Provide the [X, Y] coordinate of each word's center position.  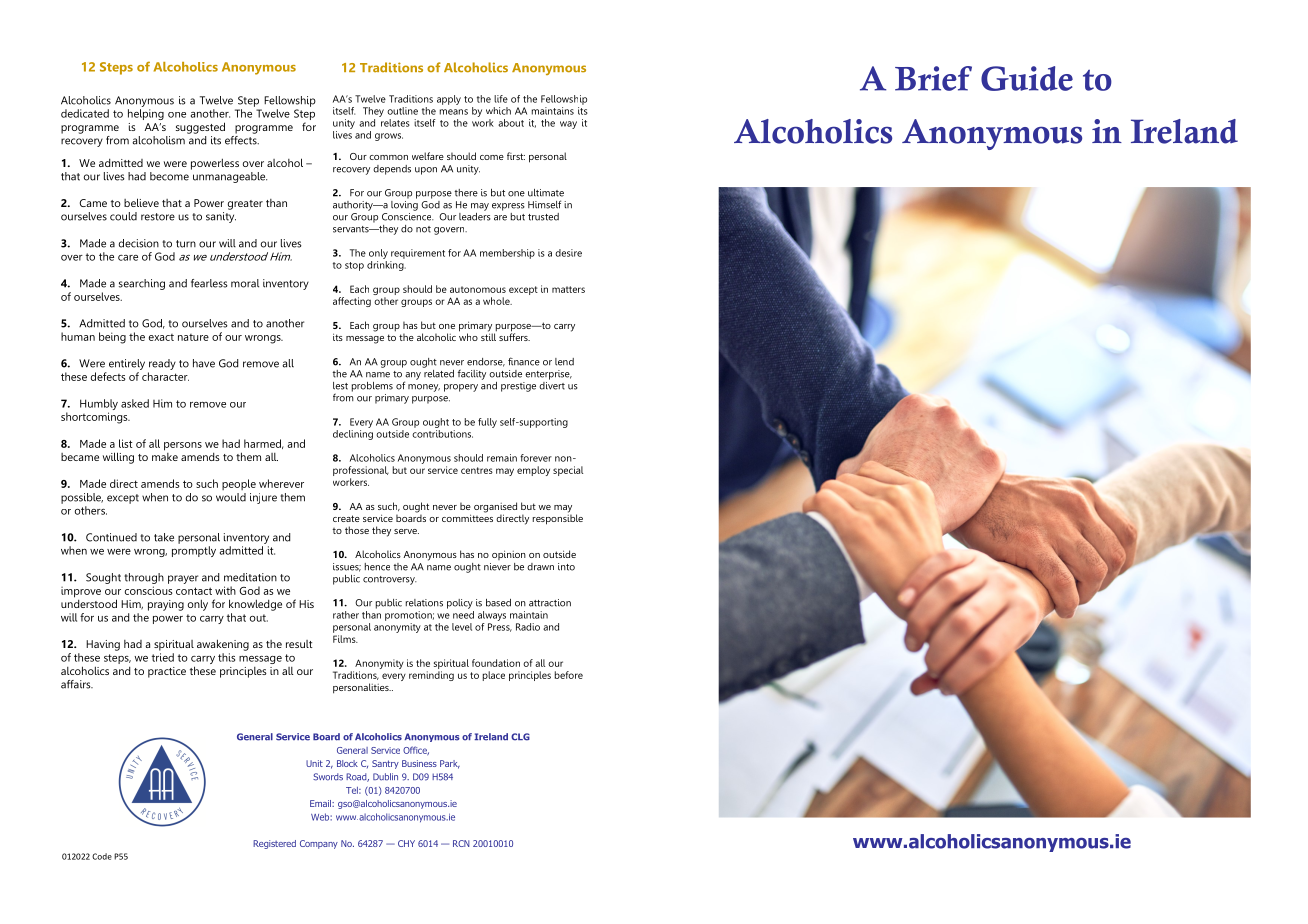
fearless [209, 283]
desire [568, 253]
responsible [558, 518]
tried [163, 657]
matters [568, 289]
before [569, 675]
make [165, 455]
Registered [274, 844]
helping [146, 114]
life [501, 99]
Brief [933, 78]
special [568, 471]
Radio [528, 627]
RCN [461, 843]
